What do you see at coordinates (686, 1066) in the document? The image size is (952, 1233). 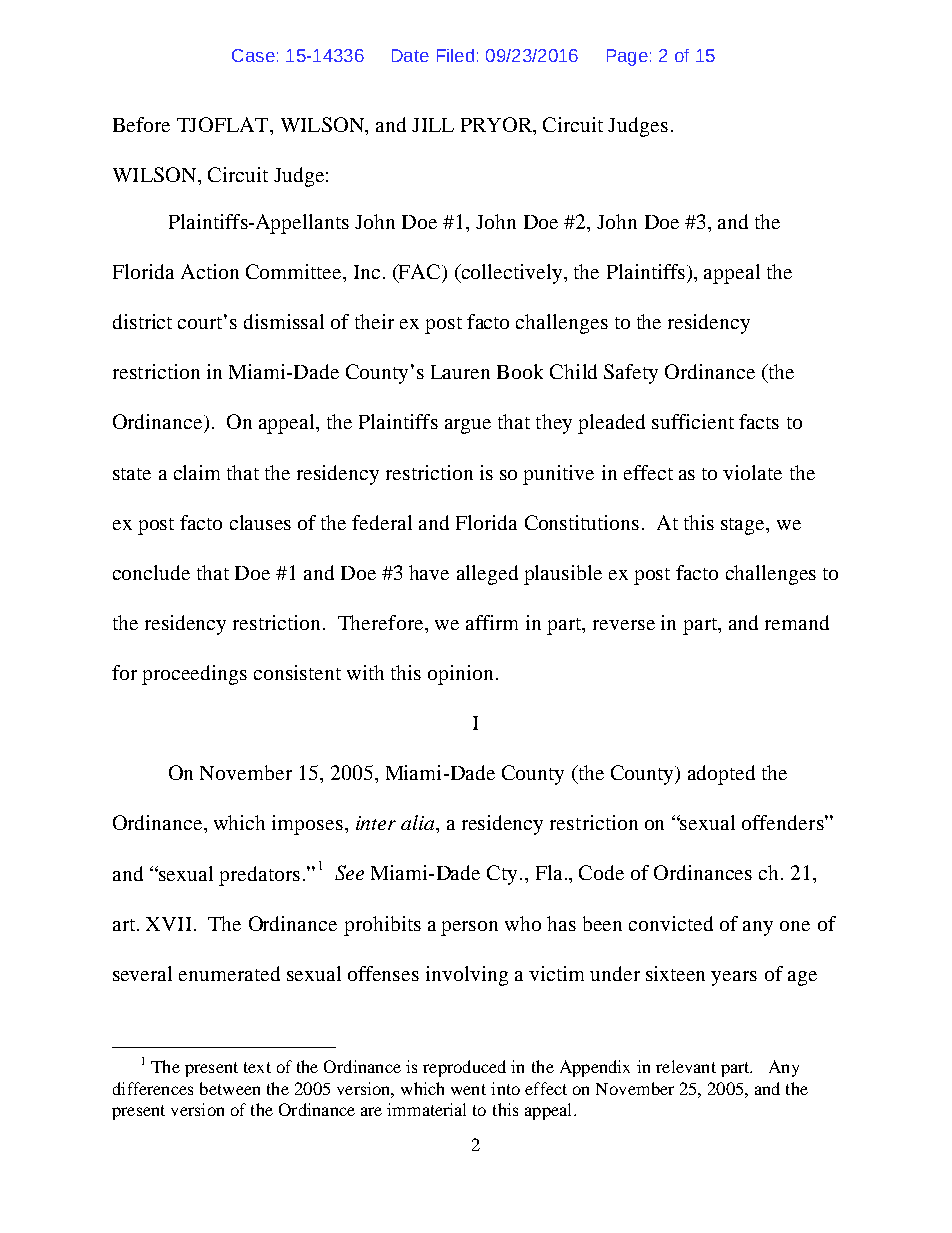 I see `relevant` at bounding box center [686, 1066].
